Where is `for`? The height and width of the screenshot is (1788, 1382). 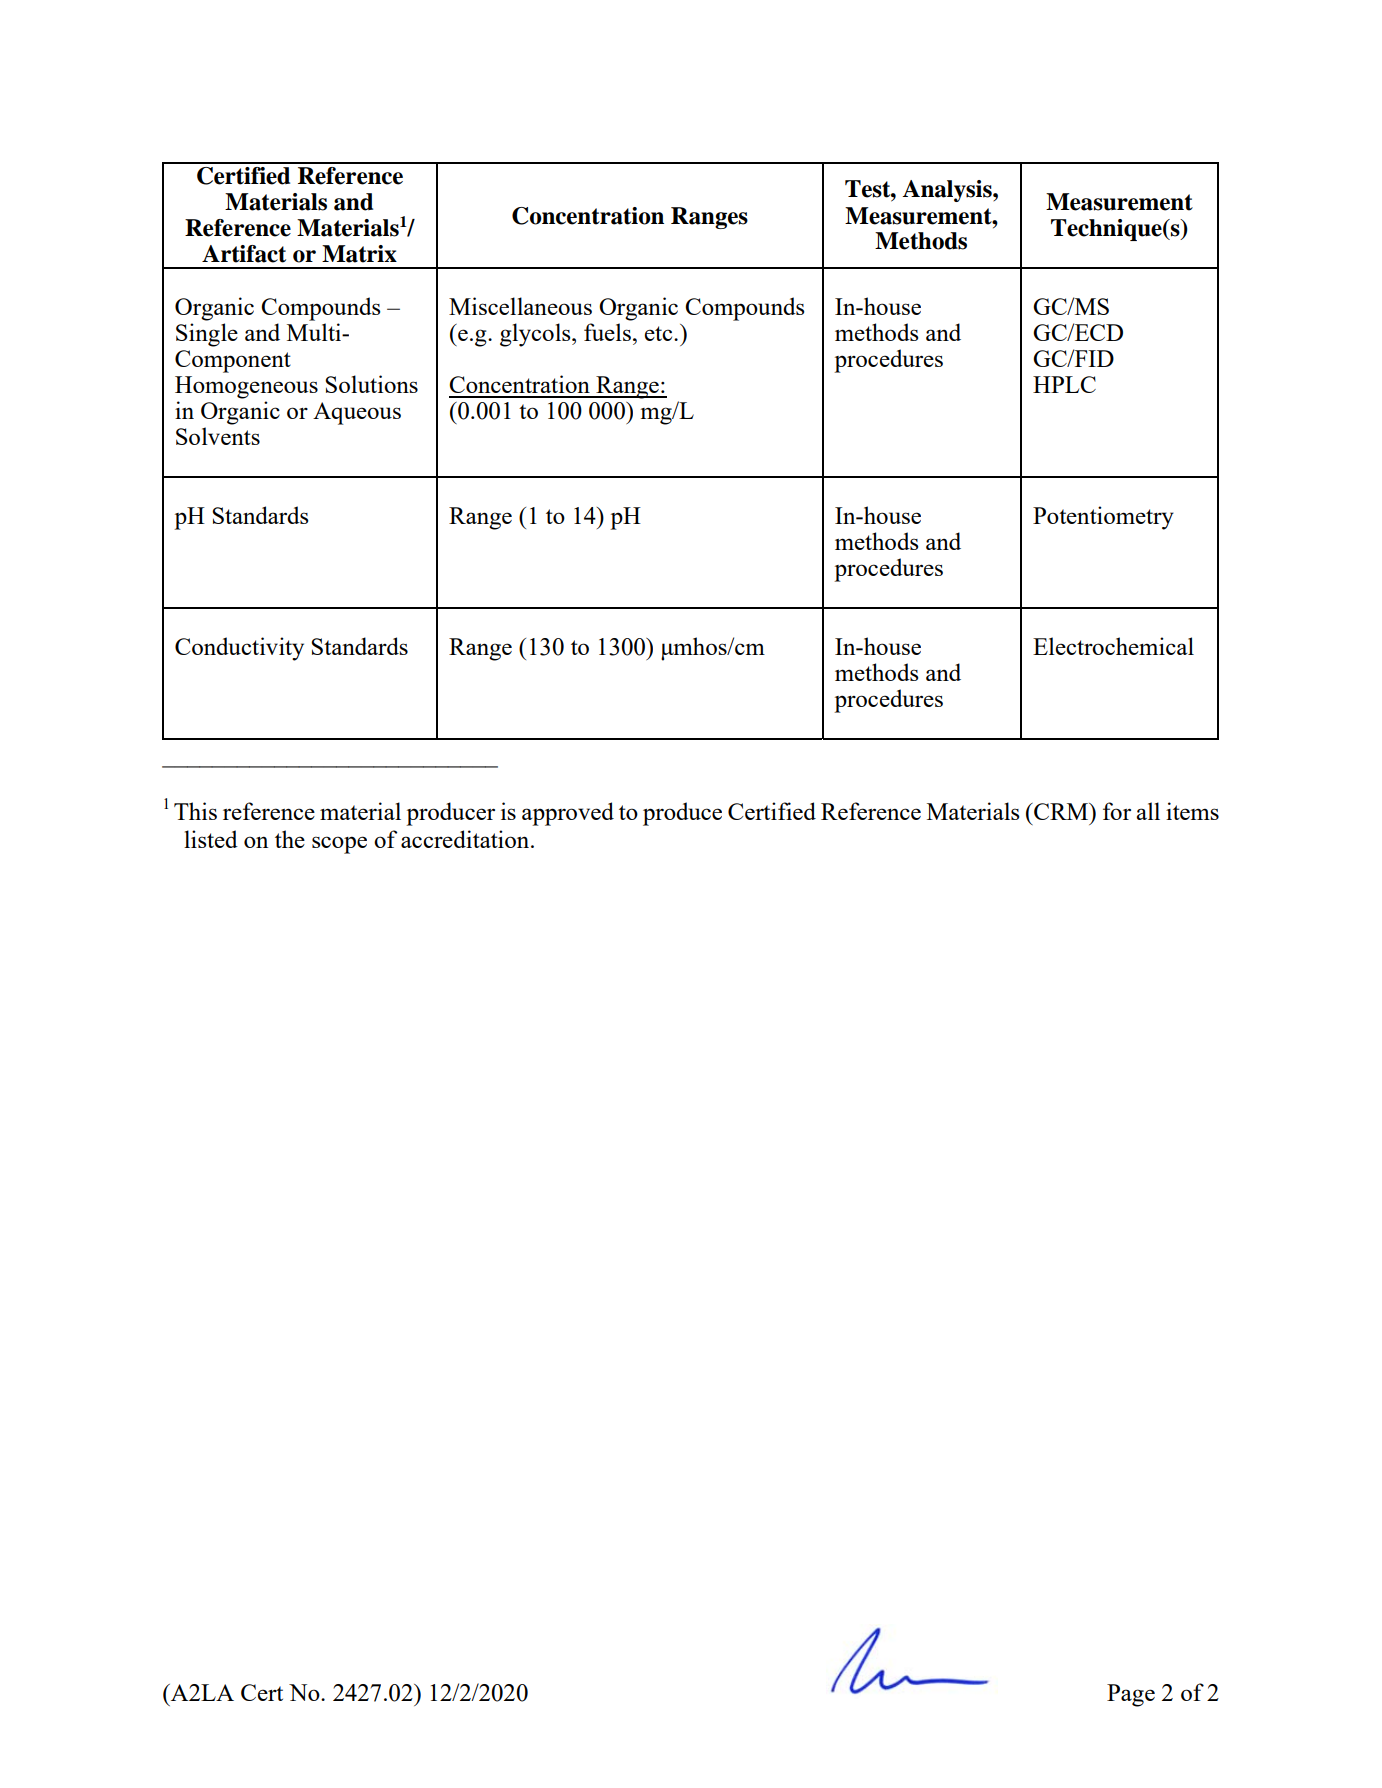
for is located at coordinates (1117, 811).
